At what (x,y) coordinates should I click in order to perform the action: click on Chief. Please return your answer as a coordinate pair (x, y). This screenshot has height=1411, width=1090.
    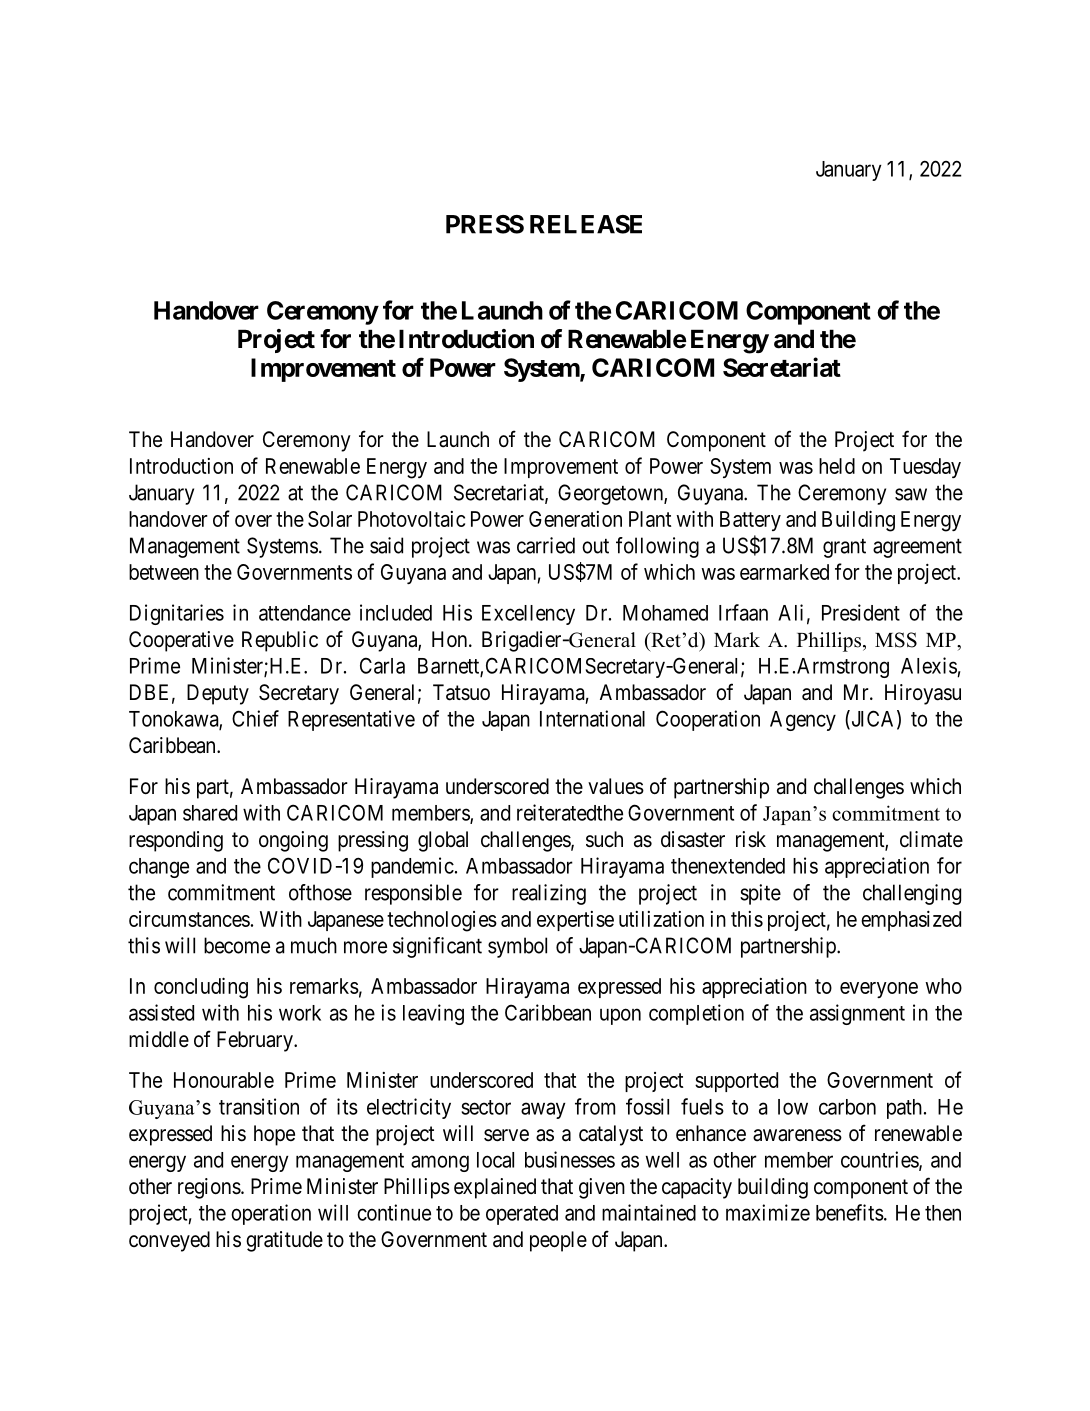
    Looking at the image, I should click on (255, 718).
